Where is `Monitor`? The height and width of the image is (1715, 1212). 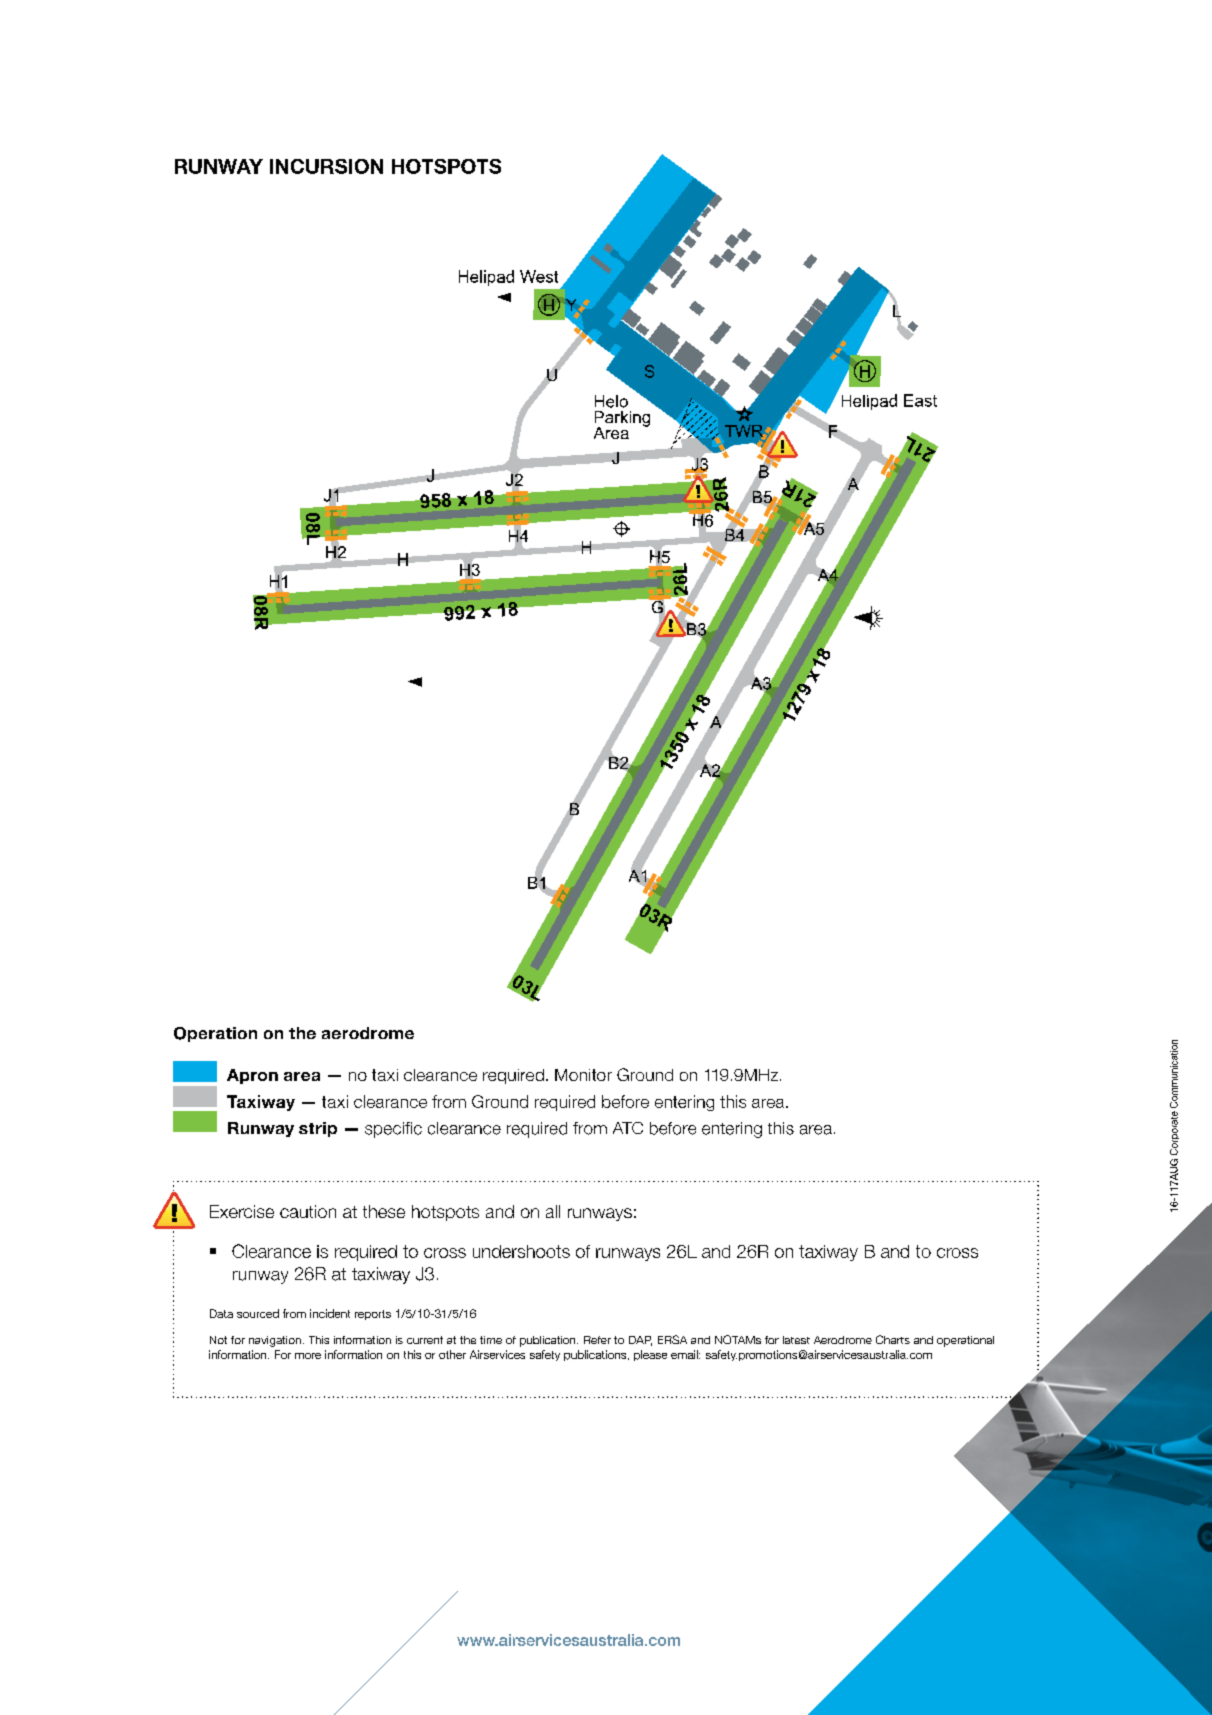
Monitor is located at coordinates (583, 1075).
